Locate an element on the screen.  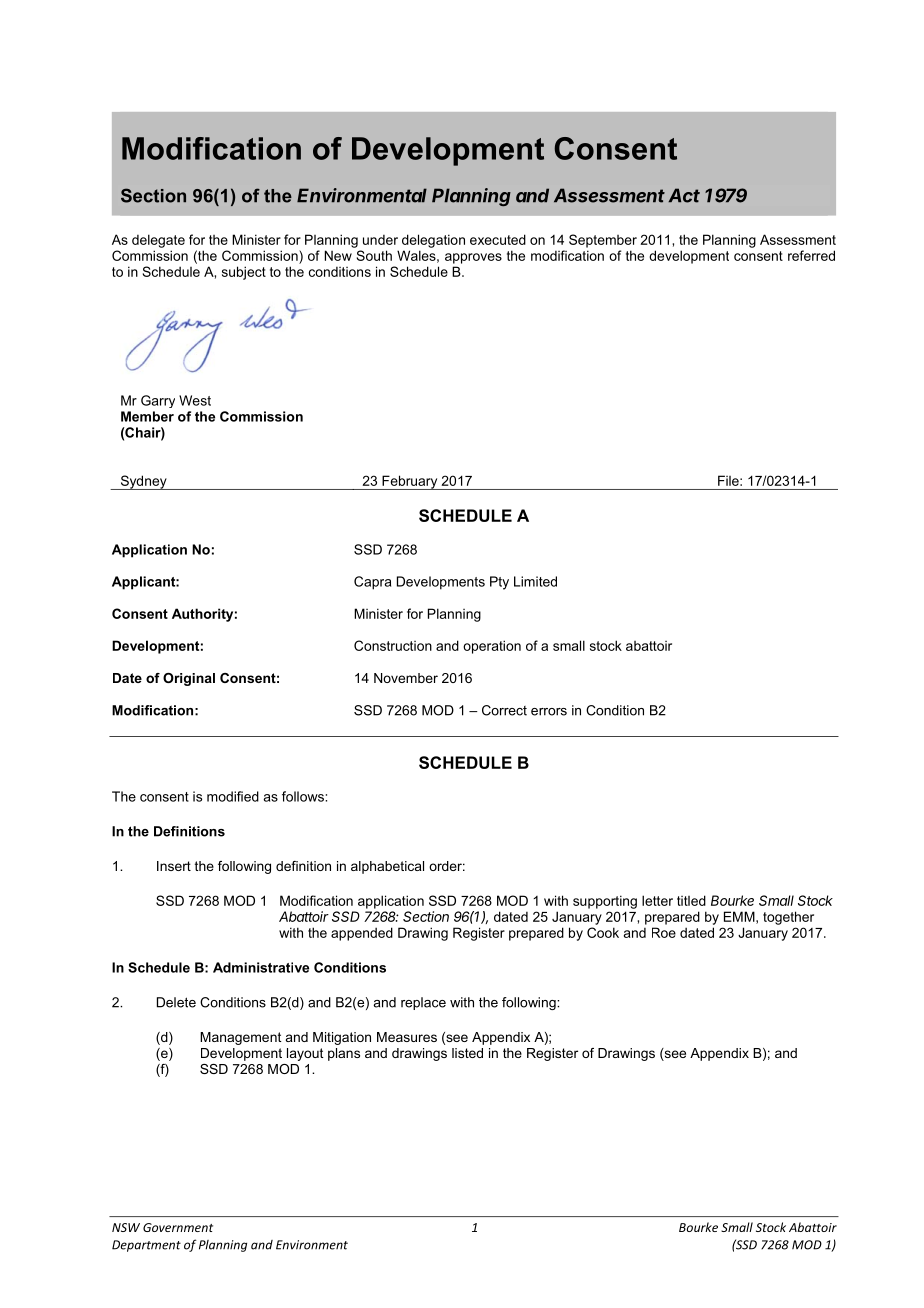
Act is located at coordinates (684, 195).
